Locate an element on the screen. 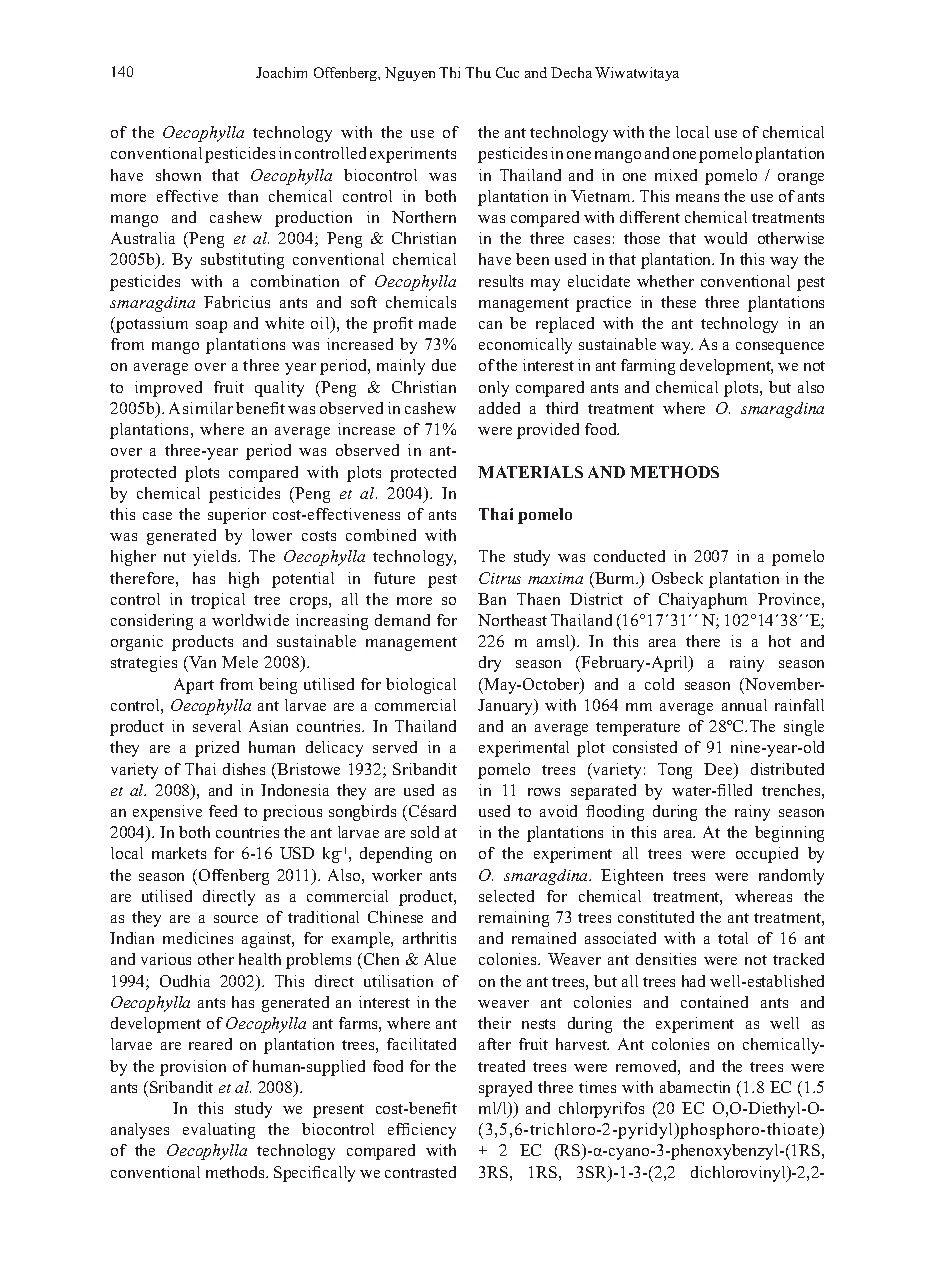 The height and width of the screenshot is (1271, 952). mixed is located at coordinates (676, 175).
